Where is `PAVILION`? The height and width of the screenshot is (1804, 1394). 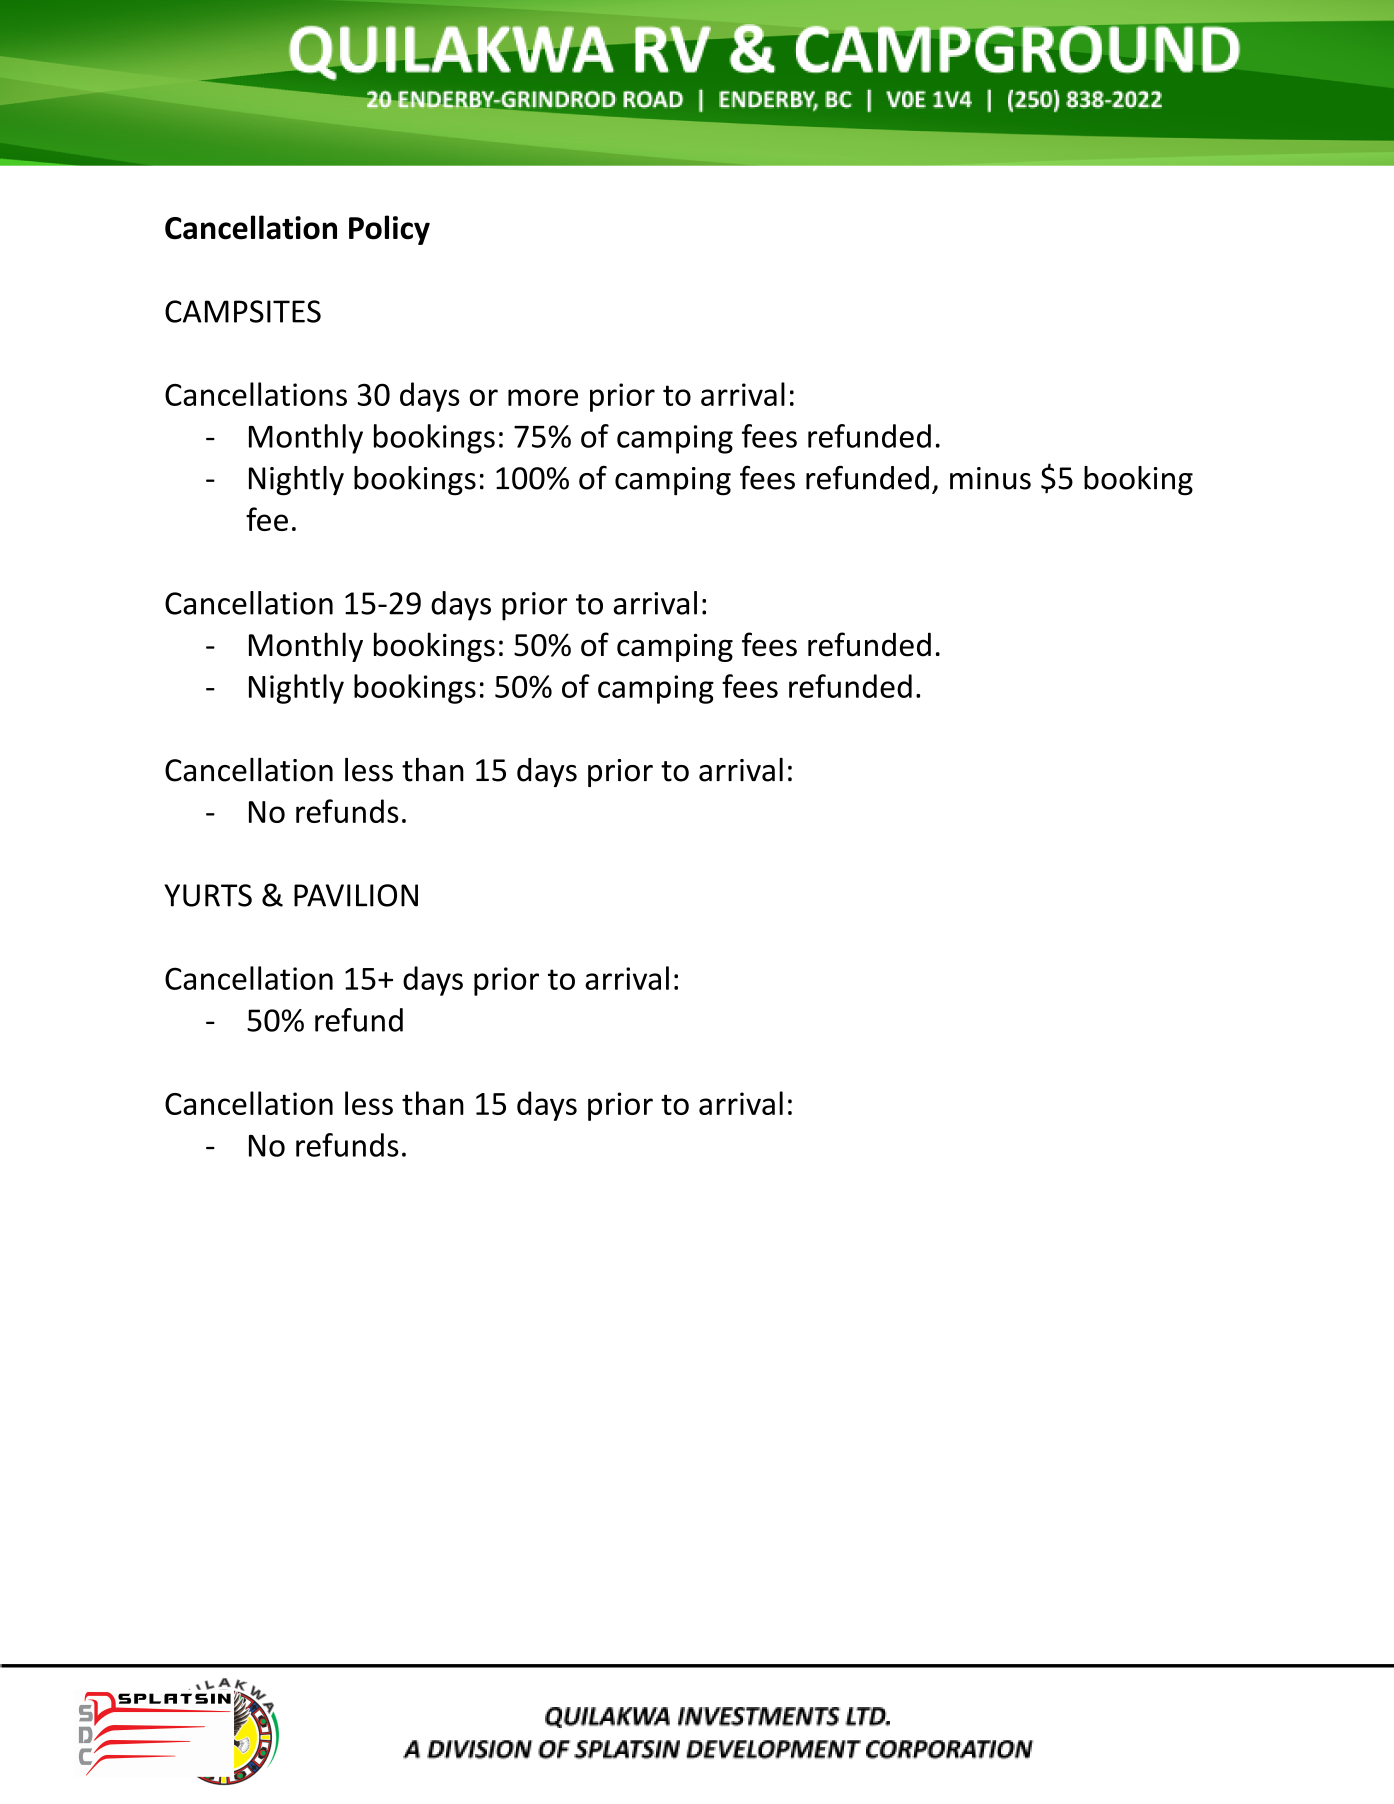 PAVILION is located at coordinates (356, 895).
